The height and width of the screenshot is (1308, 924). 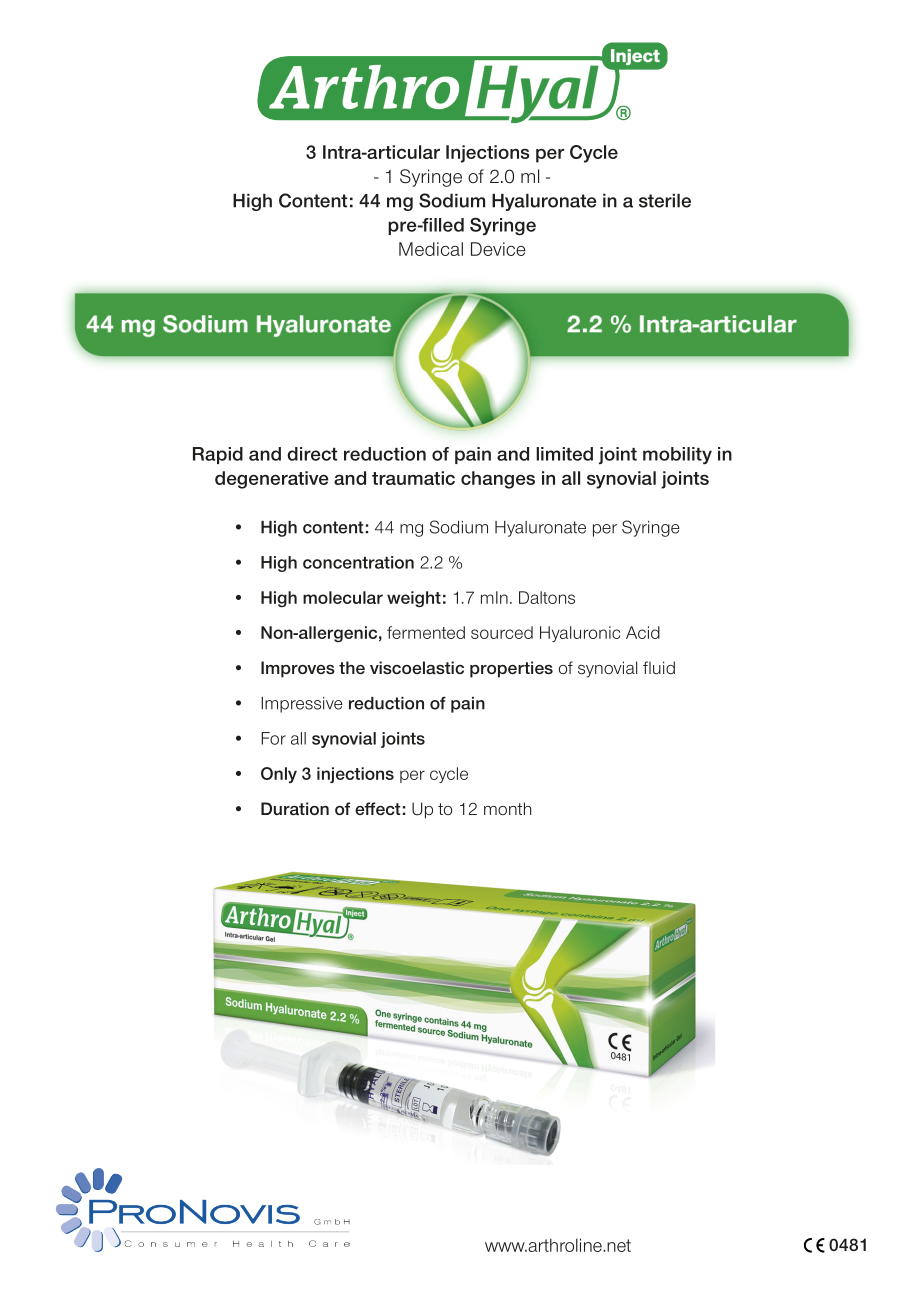 I want to click on Medical, so click(x=431, y=249).
